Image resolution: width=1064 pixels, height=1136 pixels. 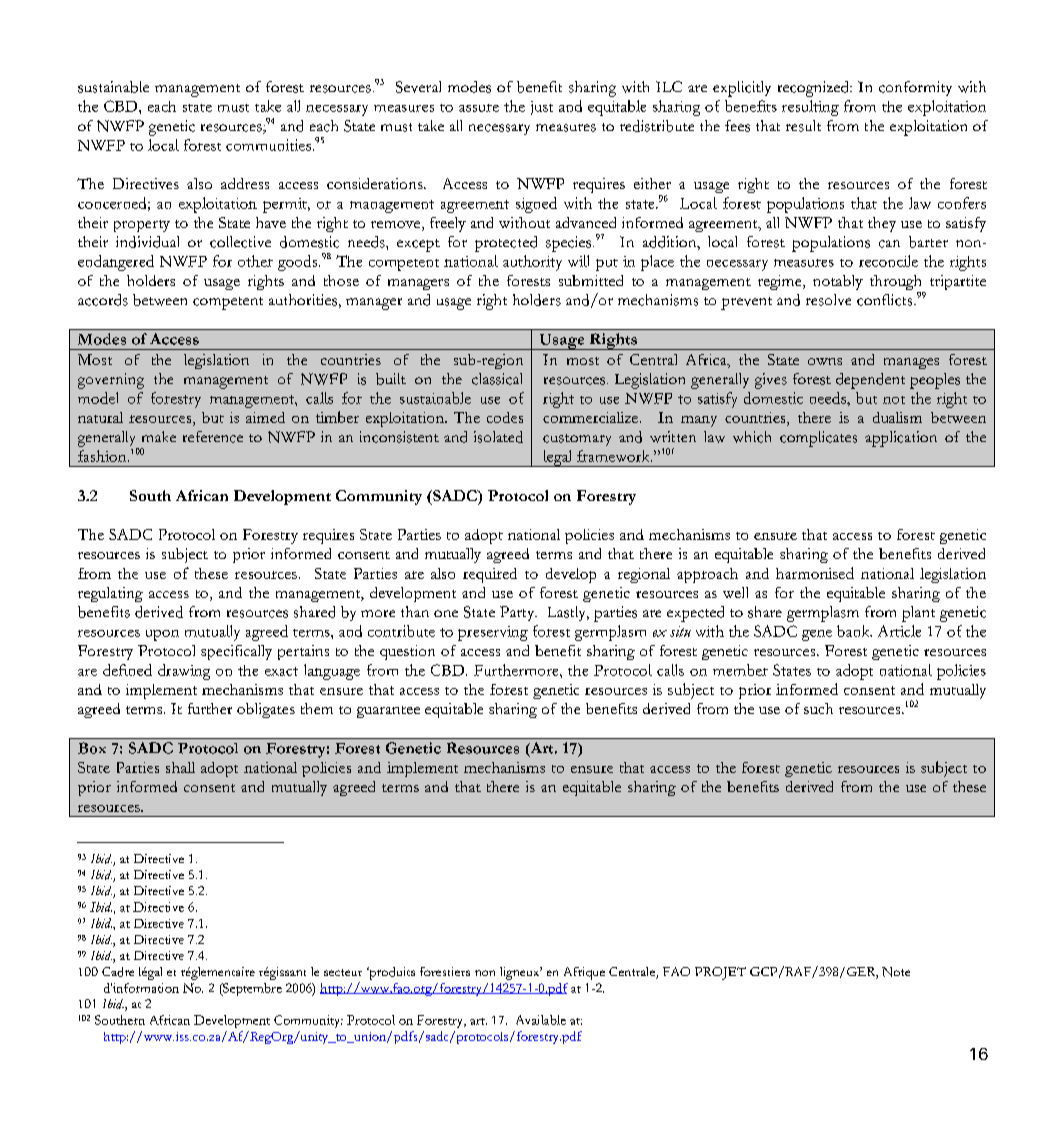 I want to click on just, so click(x=542, y=108).
